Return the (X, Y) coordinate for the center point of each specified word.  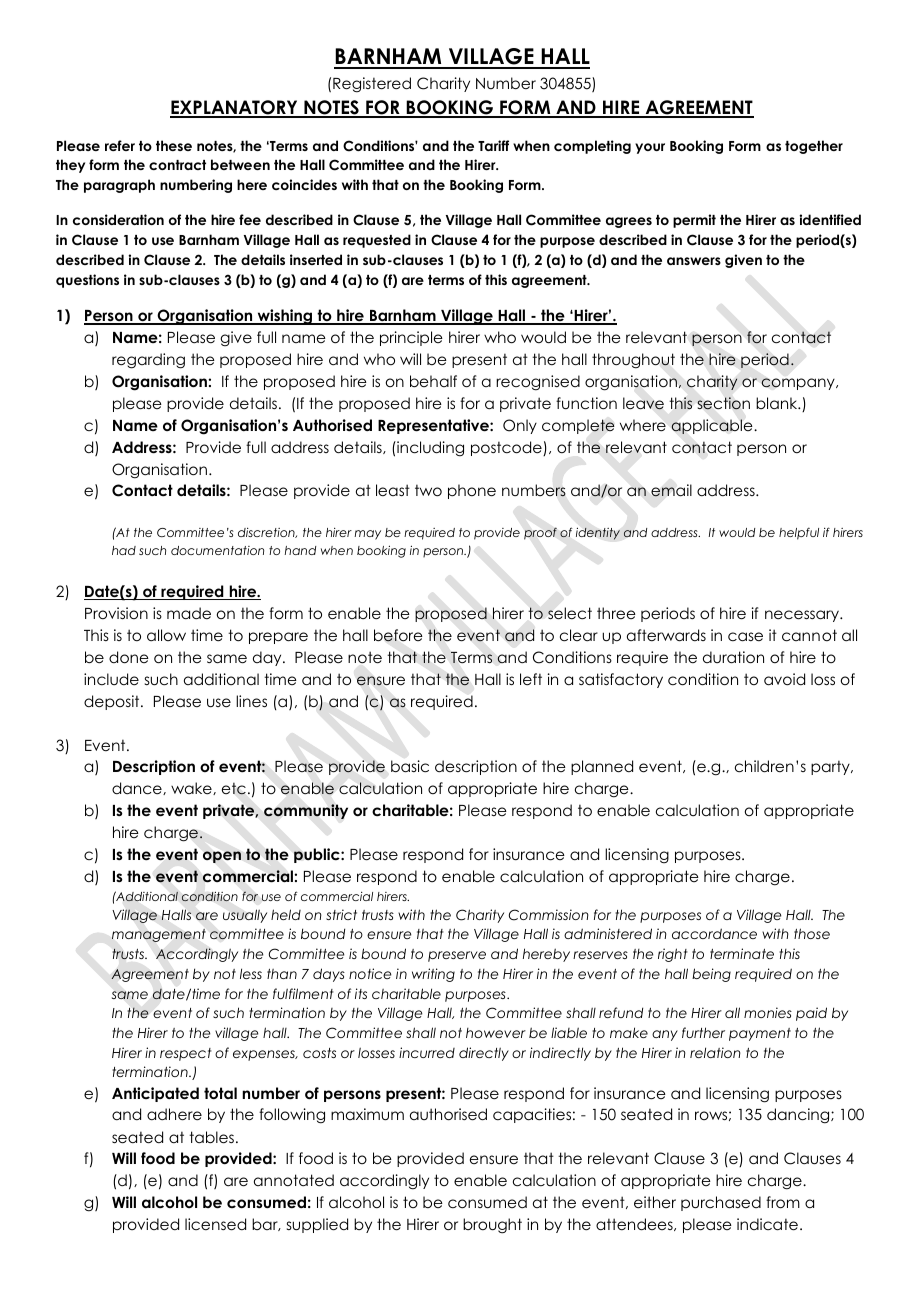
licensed (215, 1224)
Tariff (493, 145)
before (398, 635)
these (174, 145)
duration (733, 657)
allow (166, 635)
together (814, 147)
